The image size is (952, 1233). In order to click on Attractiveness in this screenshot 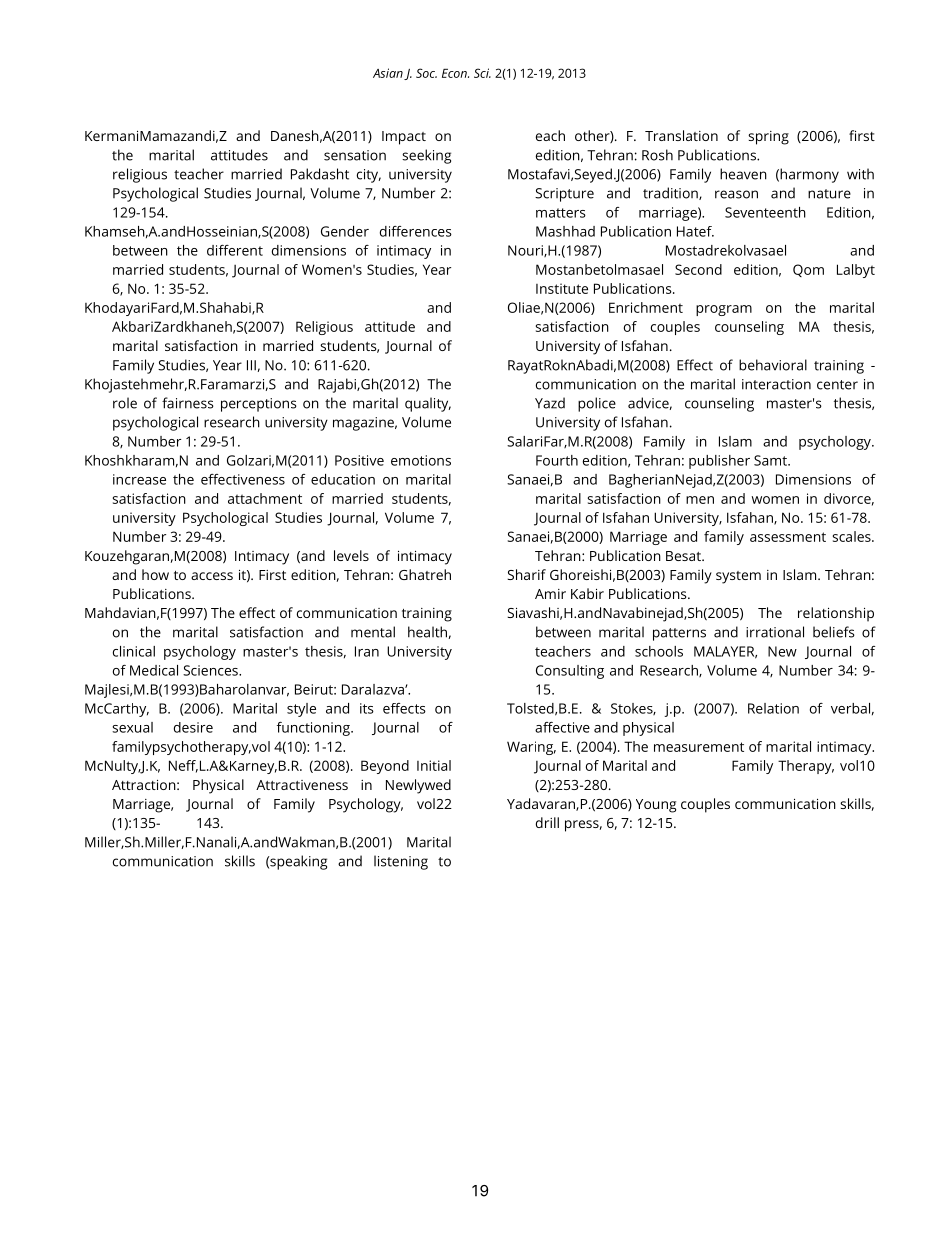, I will do `click(302, 785)`.
